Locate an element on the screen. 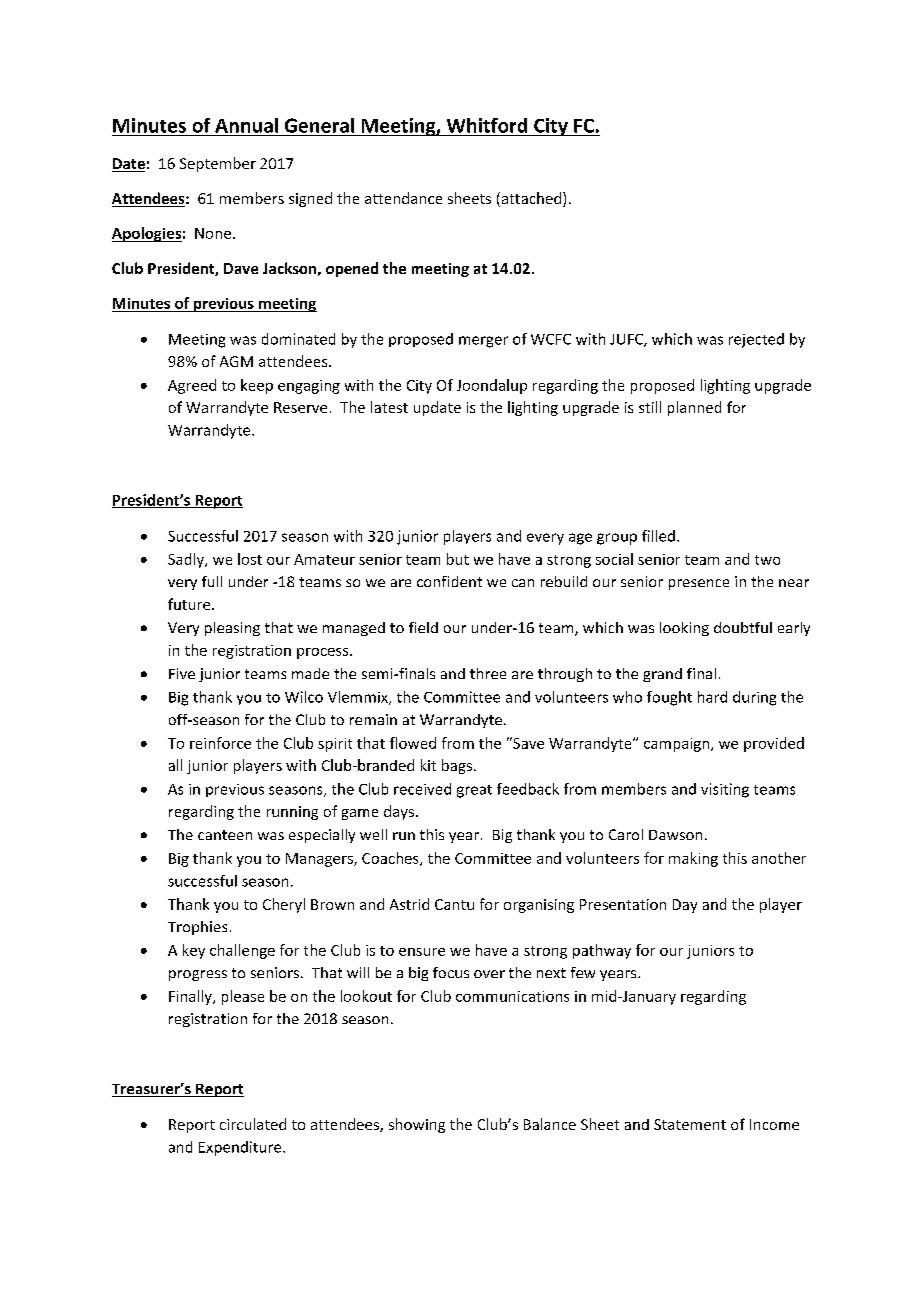 The image size is (924, 1308). attached is located at coordinates (531, 199).
